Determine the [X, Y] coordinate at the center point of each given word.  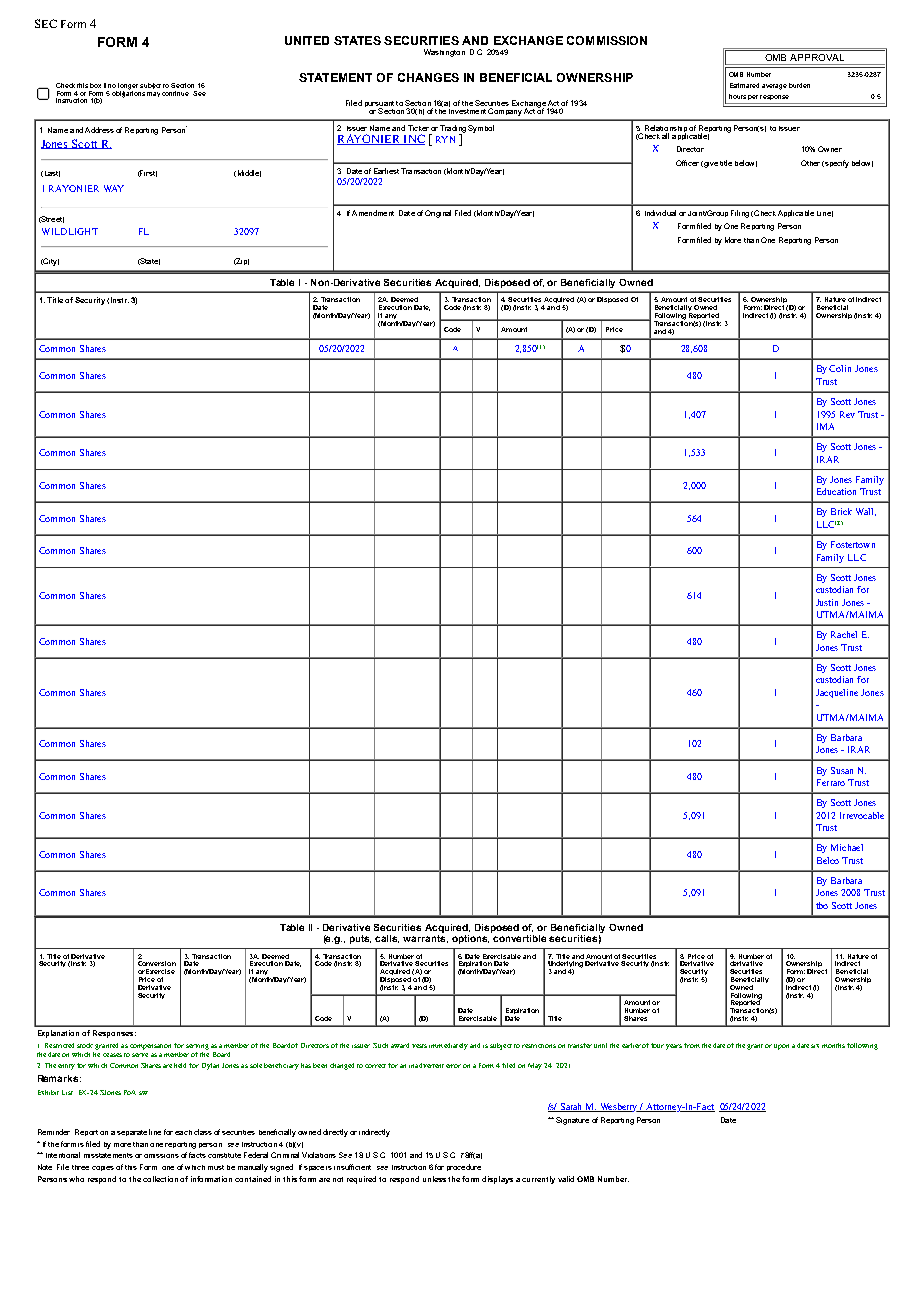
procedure [464, 1167]
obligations [128, 93]
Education [836, 491]
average [774, 87]
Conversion [157, 963]
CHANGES [428, 77]
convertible [519, 938]
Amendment [373, 213]
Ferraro [831, 782]
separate [132, 1133]
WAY [114, 188]
